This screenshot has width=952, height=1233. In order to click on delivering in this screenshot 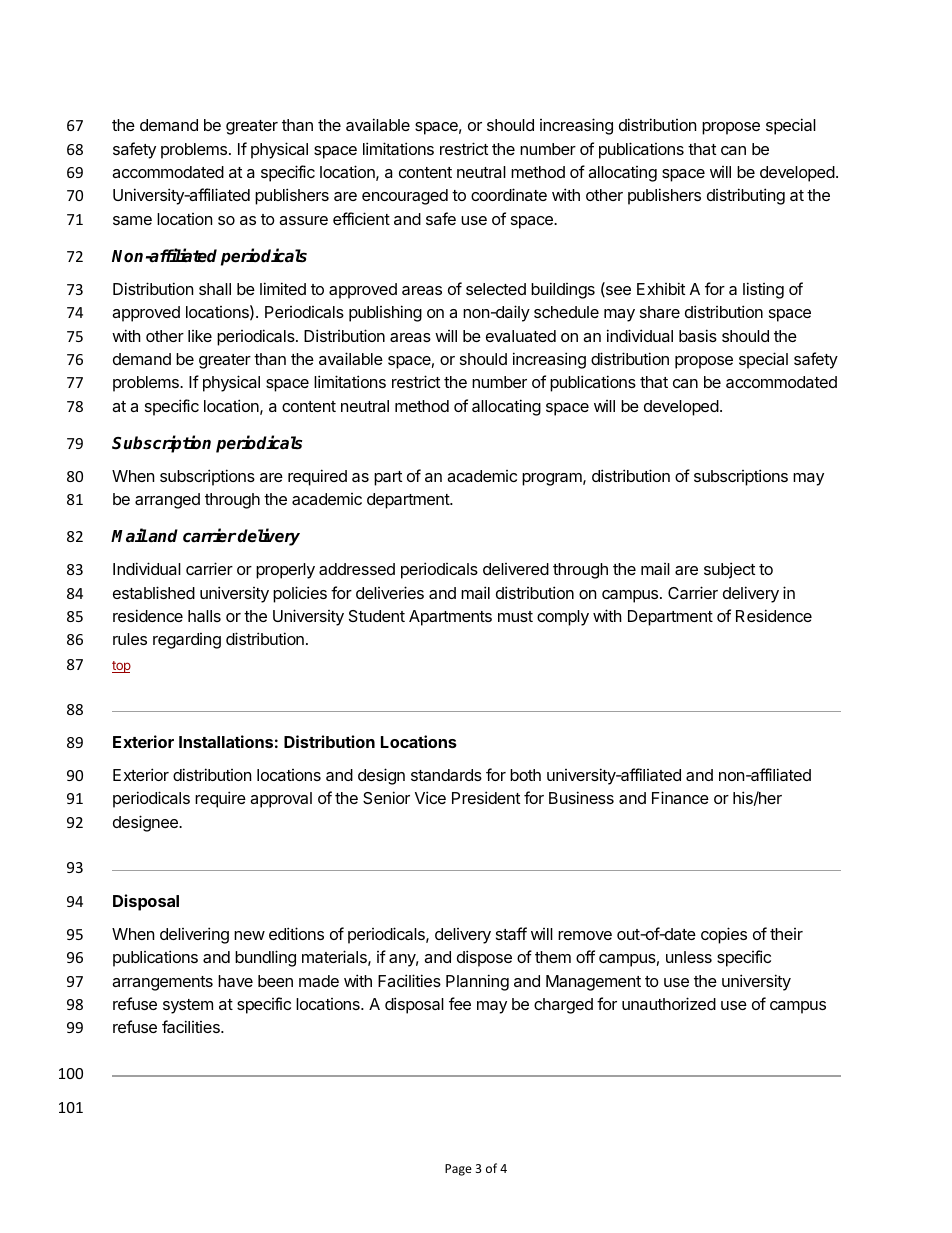, I will do `click(194, 935)`.
